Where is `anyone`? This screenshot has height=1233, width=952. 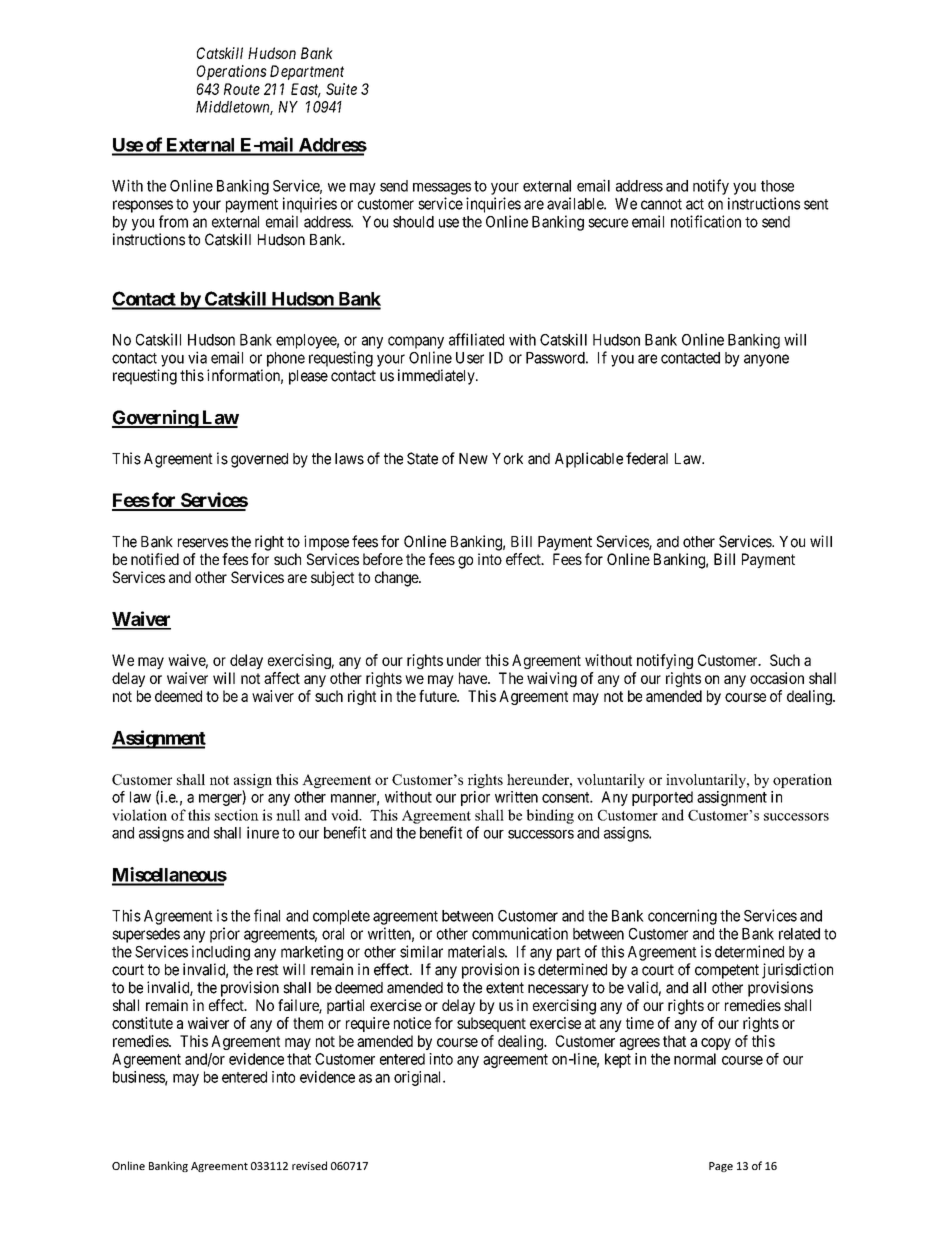
anyone is located at coordinates (766, 360).
